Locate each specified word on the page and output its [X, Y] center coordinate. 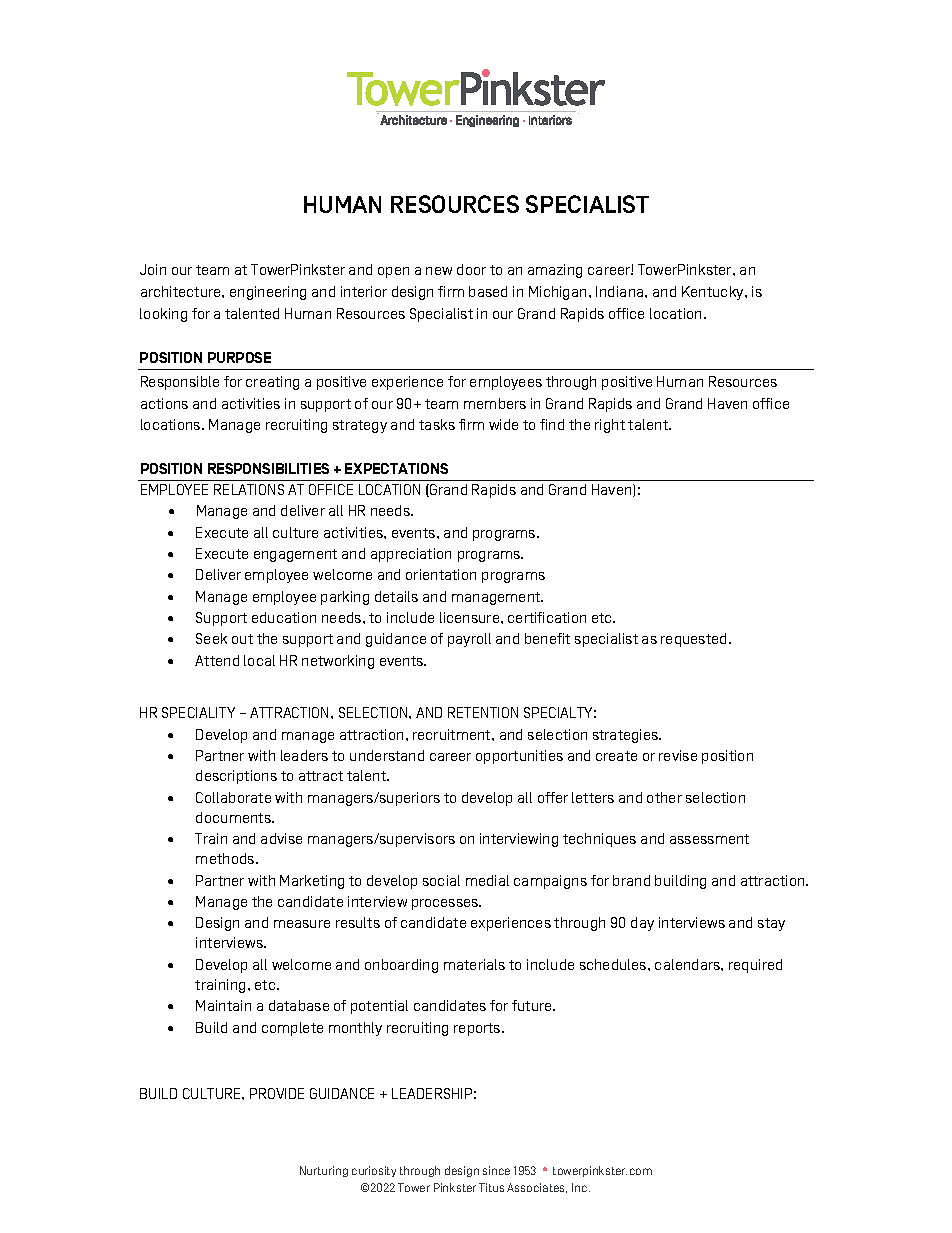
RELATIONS [249, 489]
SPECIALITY [198, 712]
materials [474, 964]
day [642, 924]
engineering [268, 293]
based [488, 291]
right [610, 426]
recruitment [453, 734]
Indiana [621, 291]
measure [302, 924]
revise [678, 755]
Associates [537, 1188]
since [496, 1170]
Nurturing [324, 1171]
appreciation [411, 555]
